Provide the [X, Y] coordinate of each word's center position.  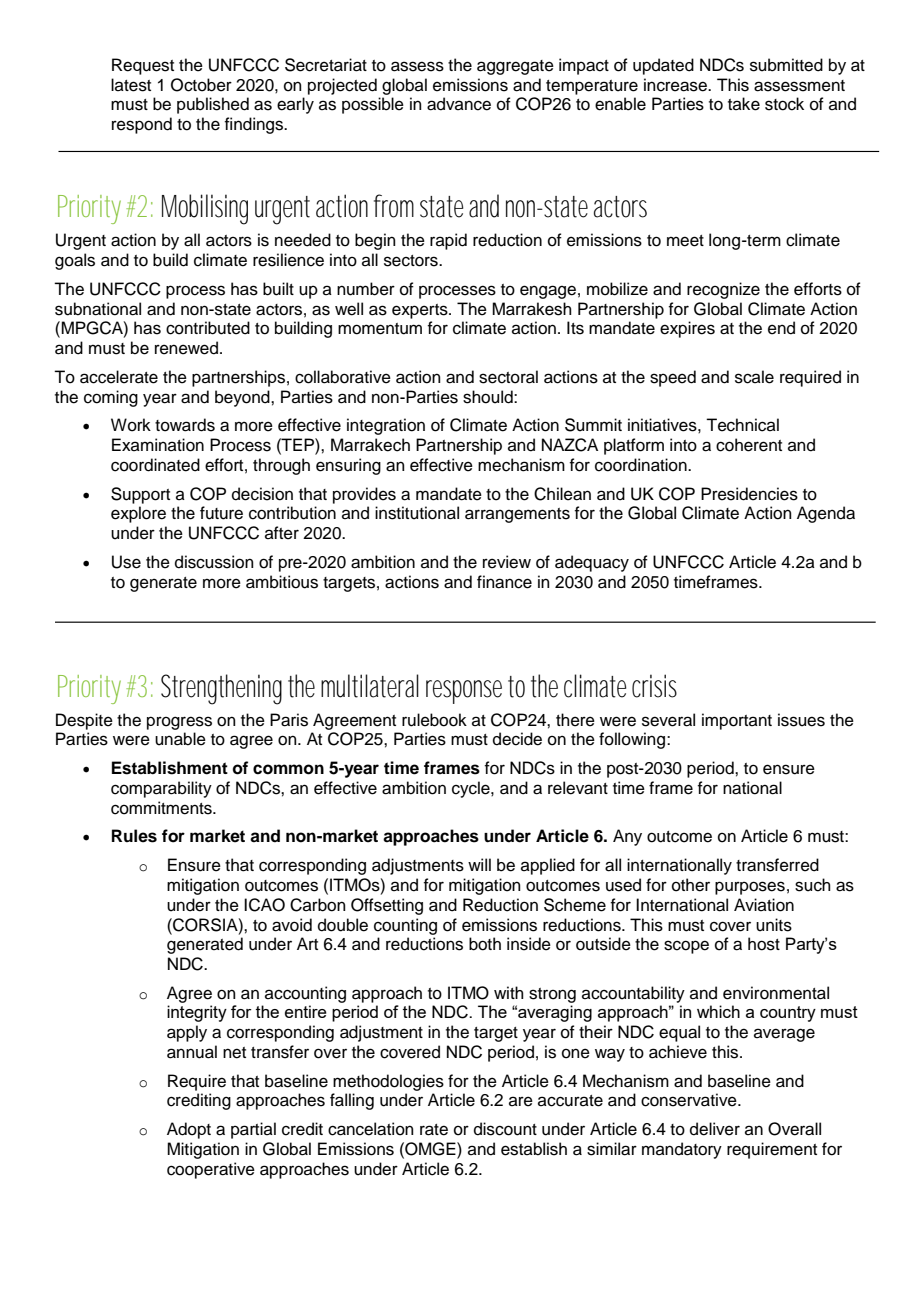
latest [131, 85]
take [744, 104]
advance [459, 104]
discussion [214, 562]
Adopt [189, 1130]
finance [504, 582]
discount [505, 1129]
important [737, 721]
